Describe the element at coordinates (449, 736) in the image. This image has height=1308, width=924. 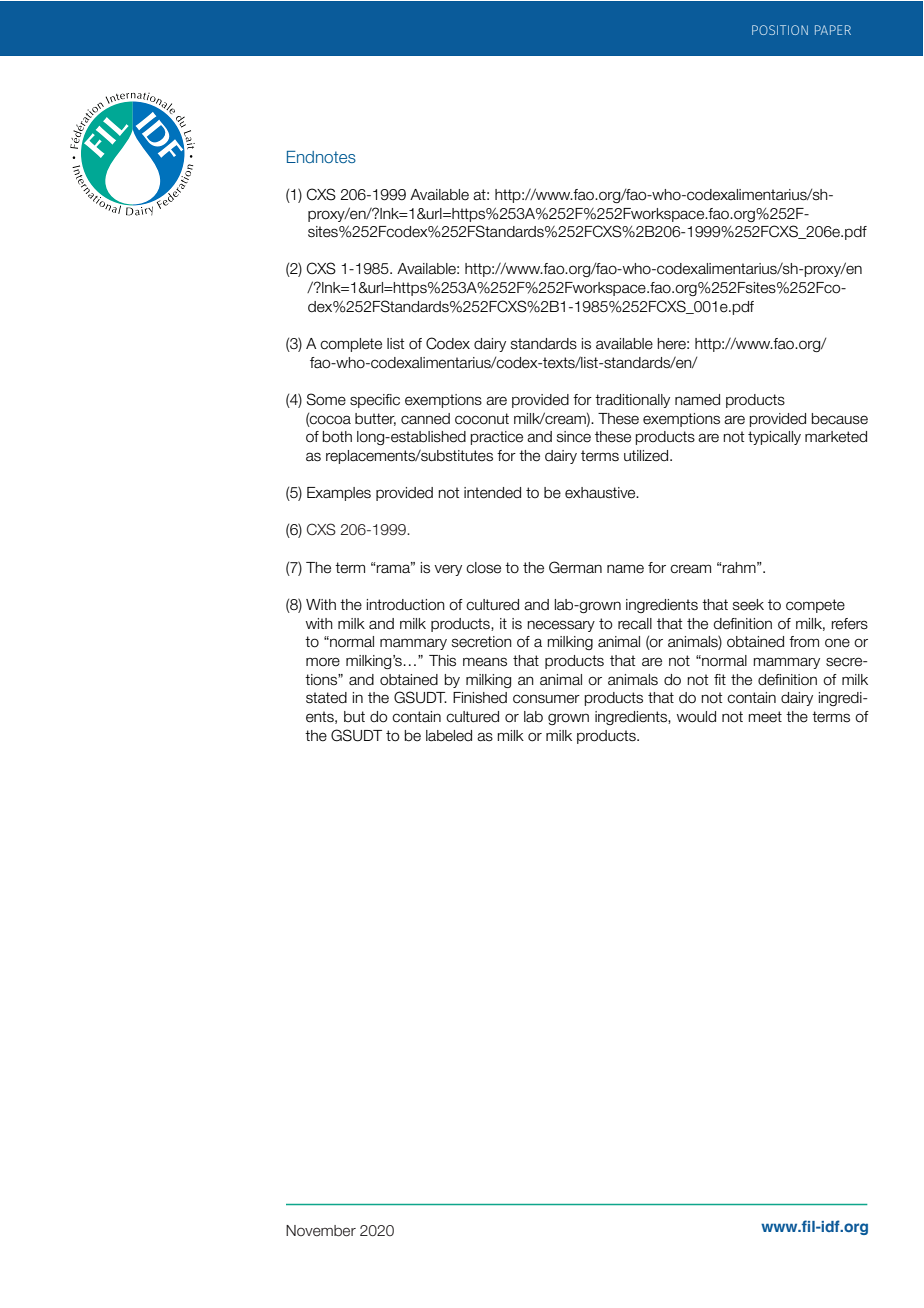
I see `labeled` at that location.
